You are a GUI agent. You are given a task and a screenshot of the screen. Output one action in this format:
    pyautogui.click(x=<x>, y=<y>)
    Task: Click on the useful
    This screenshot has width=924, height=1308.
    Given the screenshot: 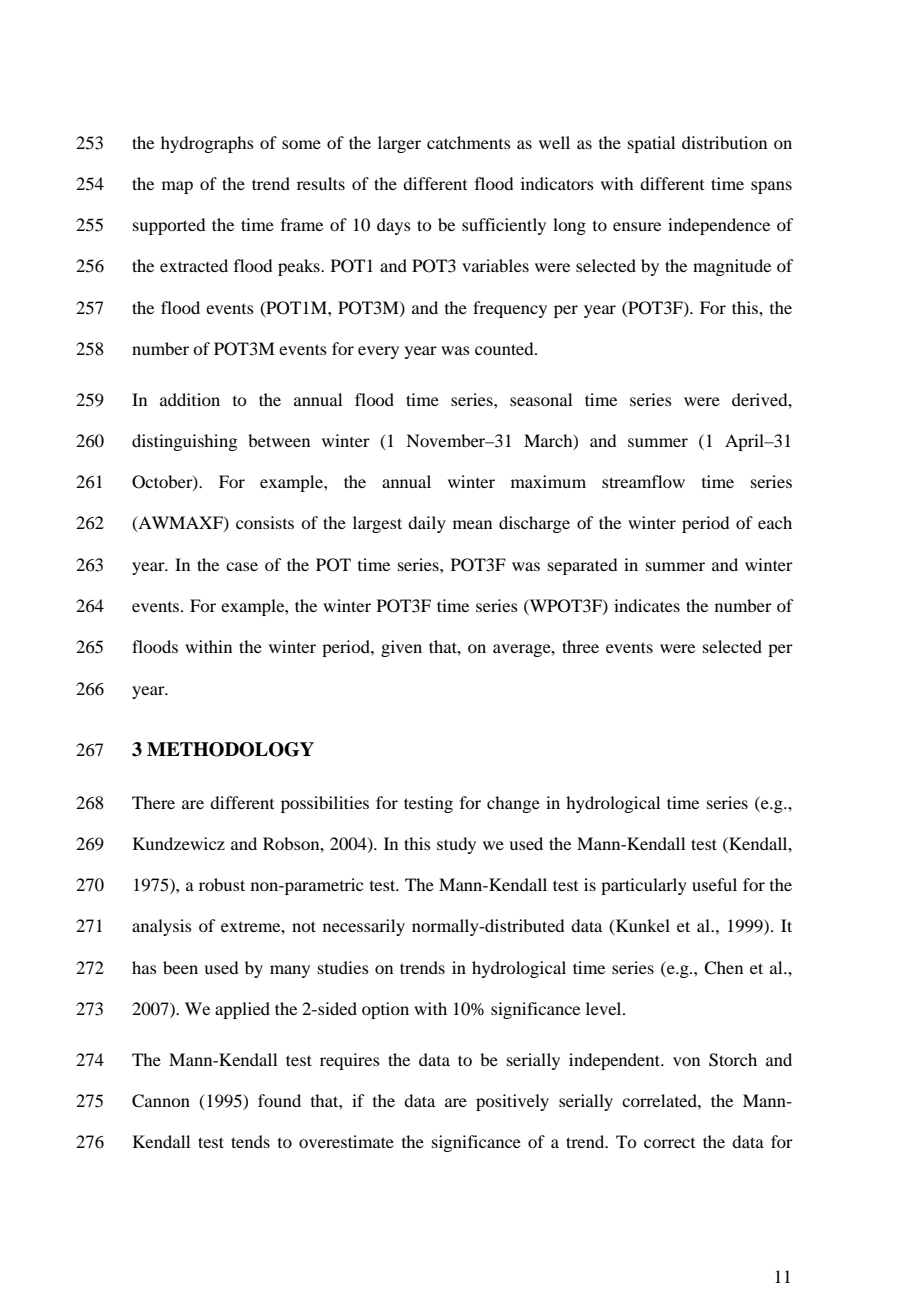 What is the action you would take?
    pyautogui.click(x=714, y=884)
